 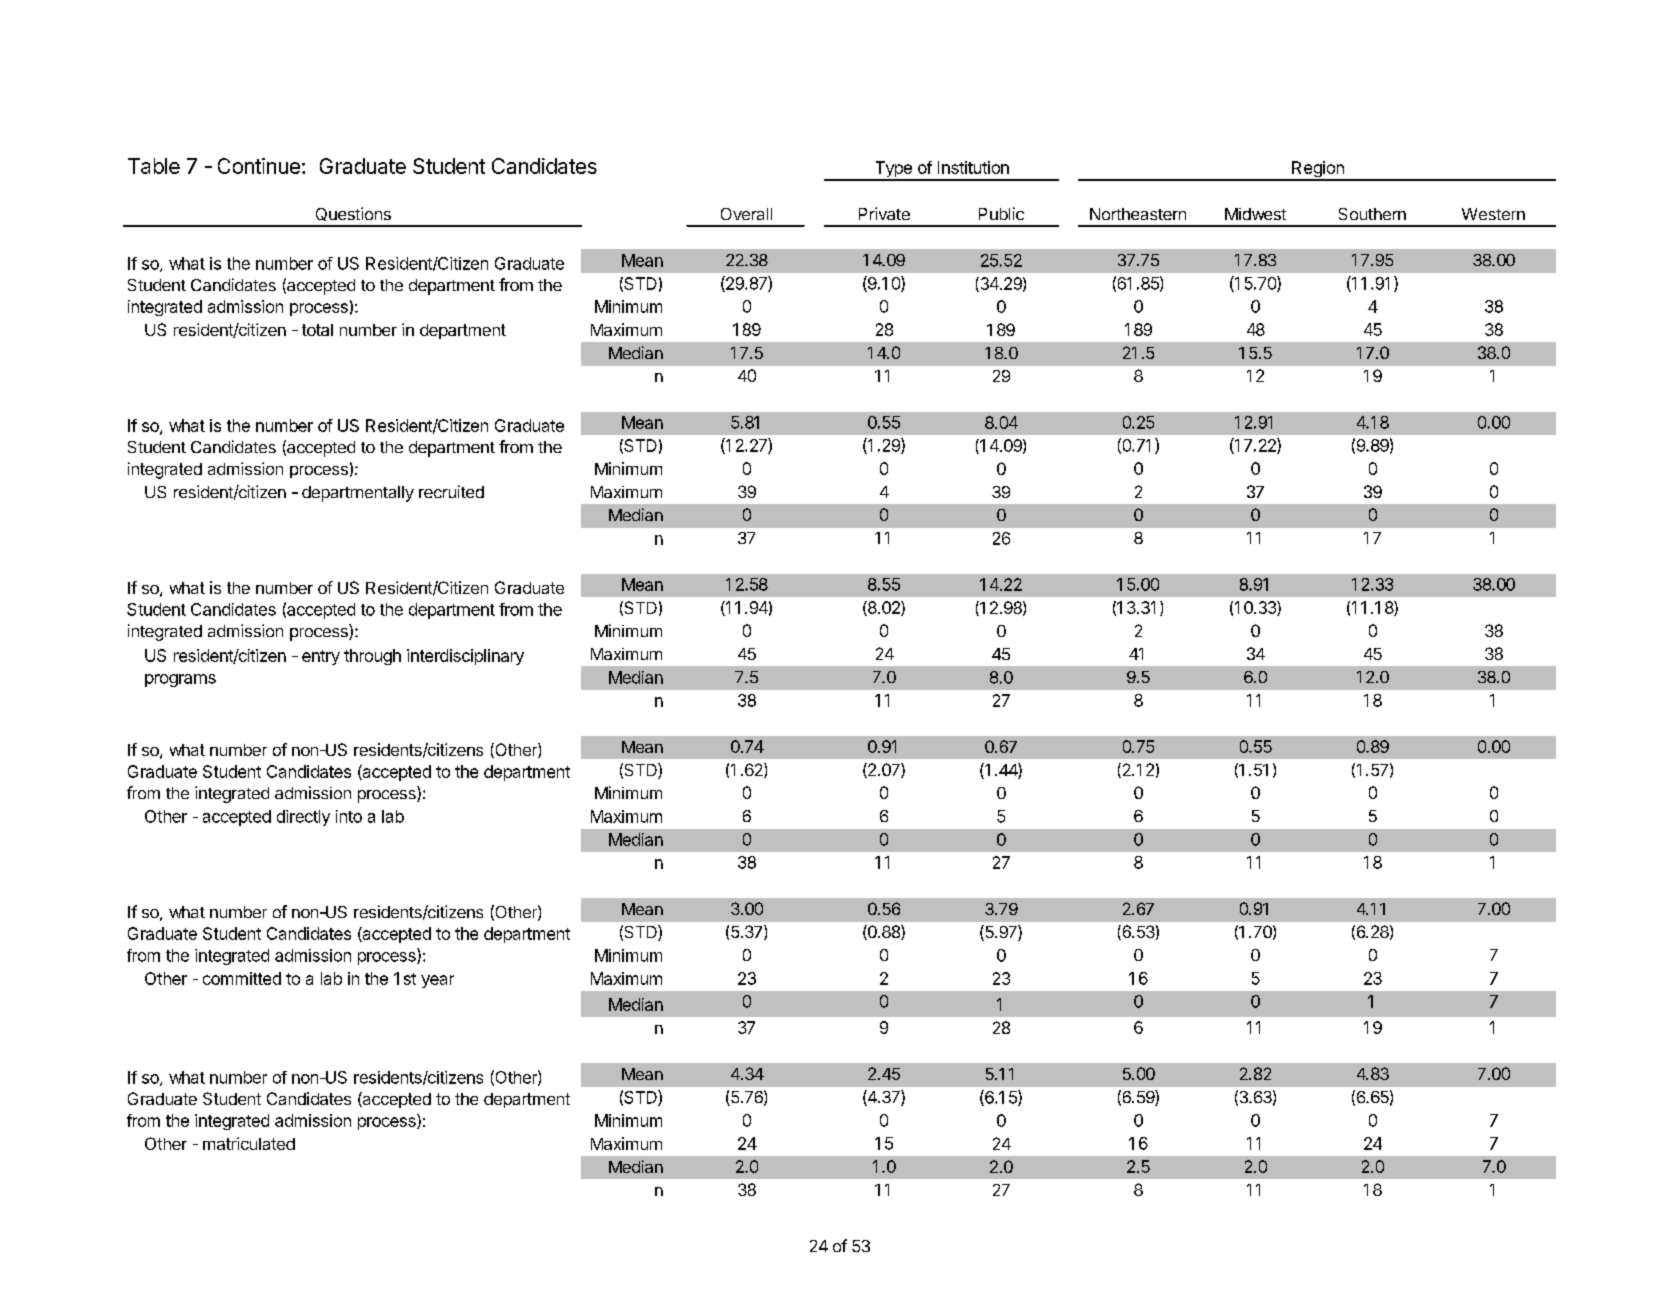 I want to click on Midwest, so click(x=1255, y=214).
